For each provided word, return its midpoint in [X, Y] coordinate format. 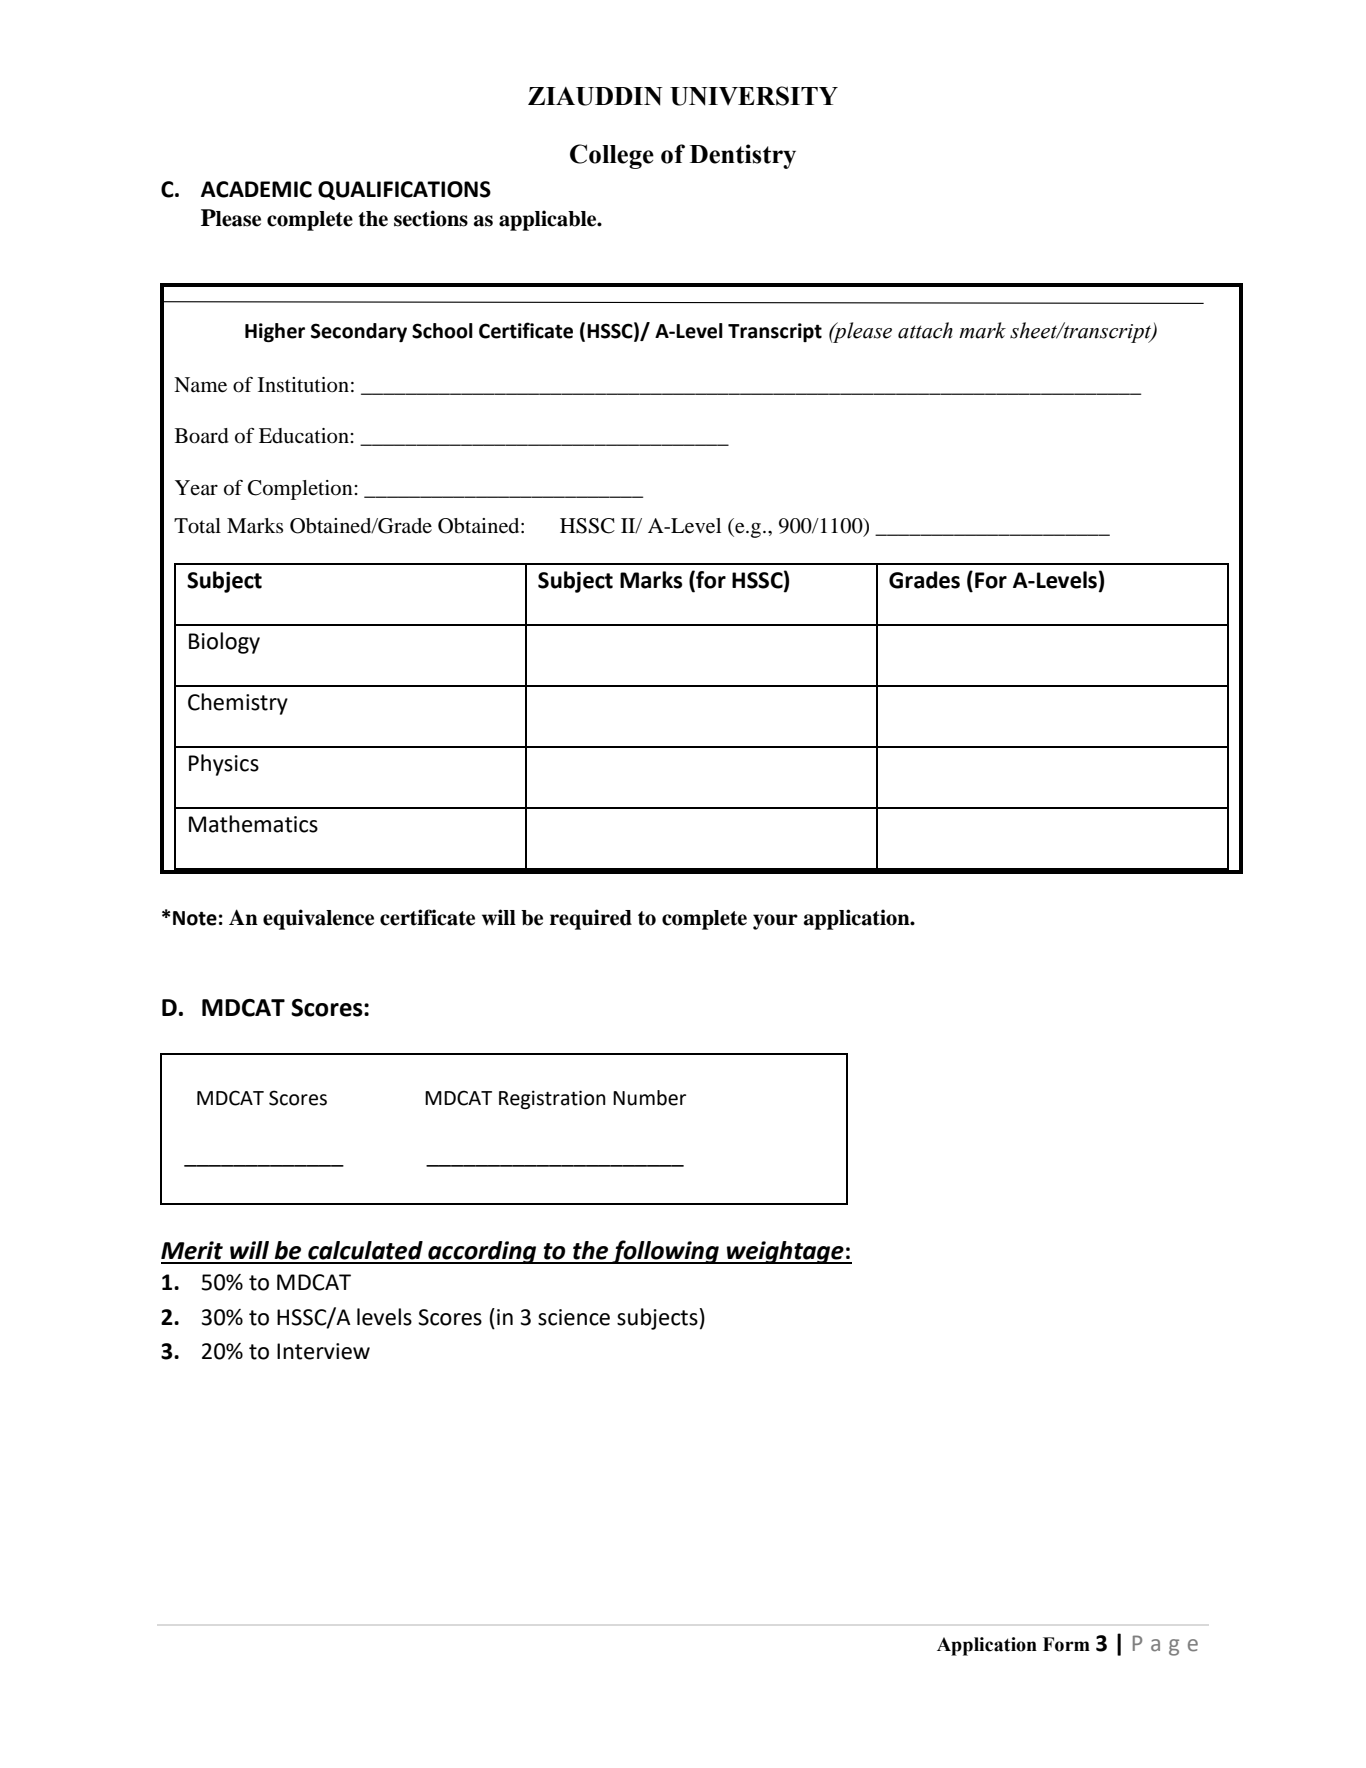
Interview [323, 1351]
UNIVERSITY [754, 96]
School [442, 331]
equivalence [318, 919]
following [665, 1252]
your [775, 922]
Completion [301, 490]
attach [925, 330]
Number [649, 1098]
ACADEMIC [256, 189]
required [591, 919]
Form [1066, 1644]
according [482, 1252]
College [612, 156]
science [574, 1317]
